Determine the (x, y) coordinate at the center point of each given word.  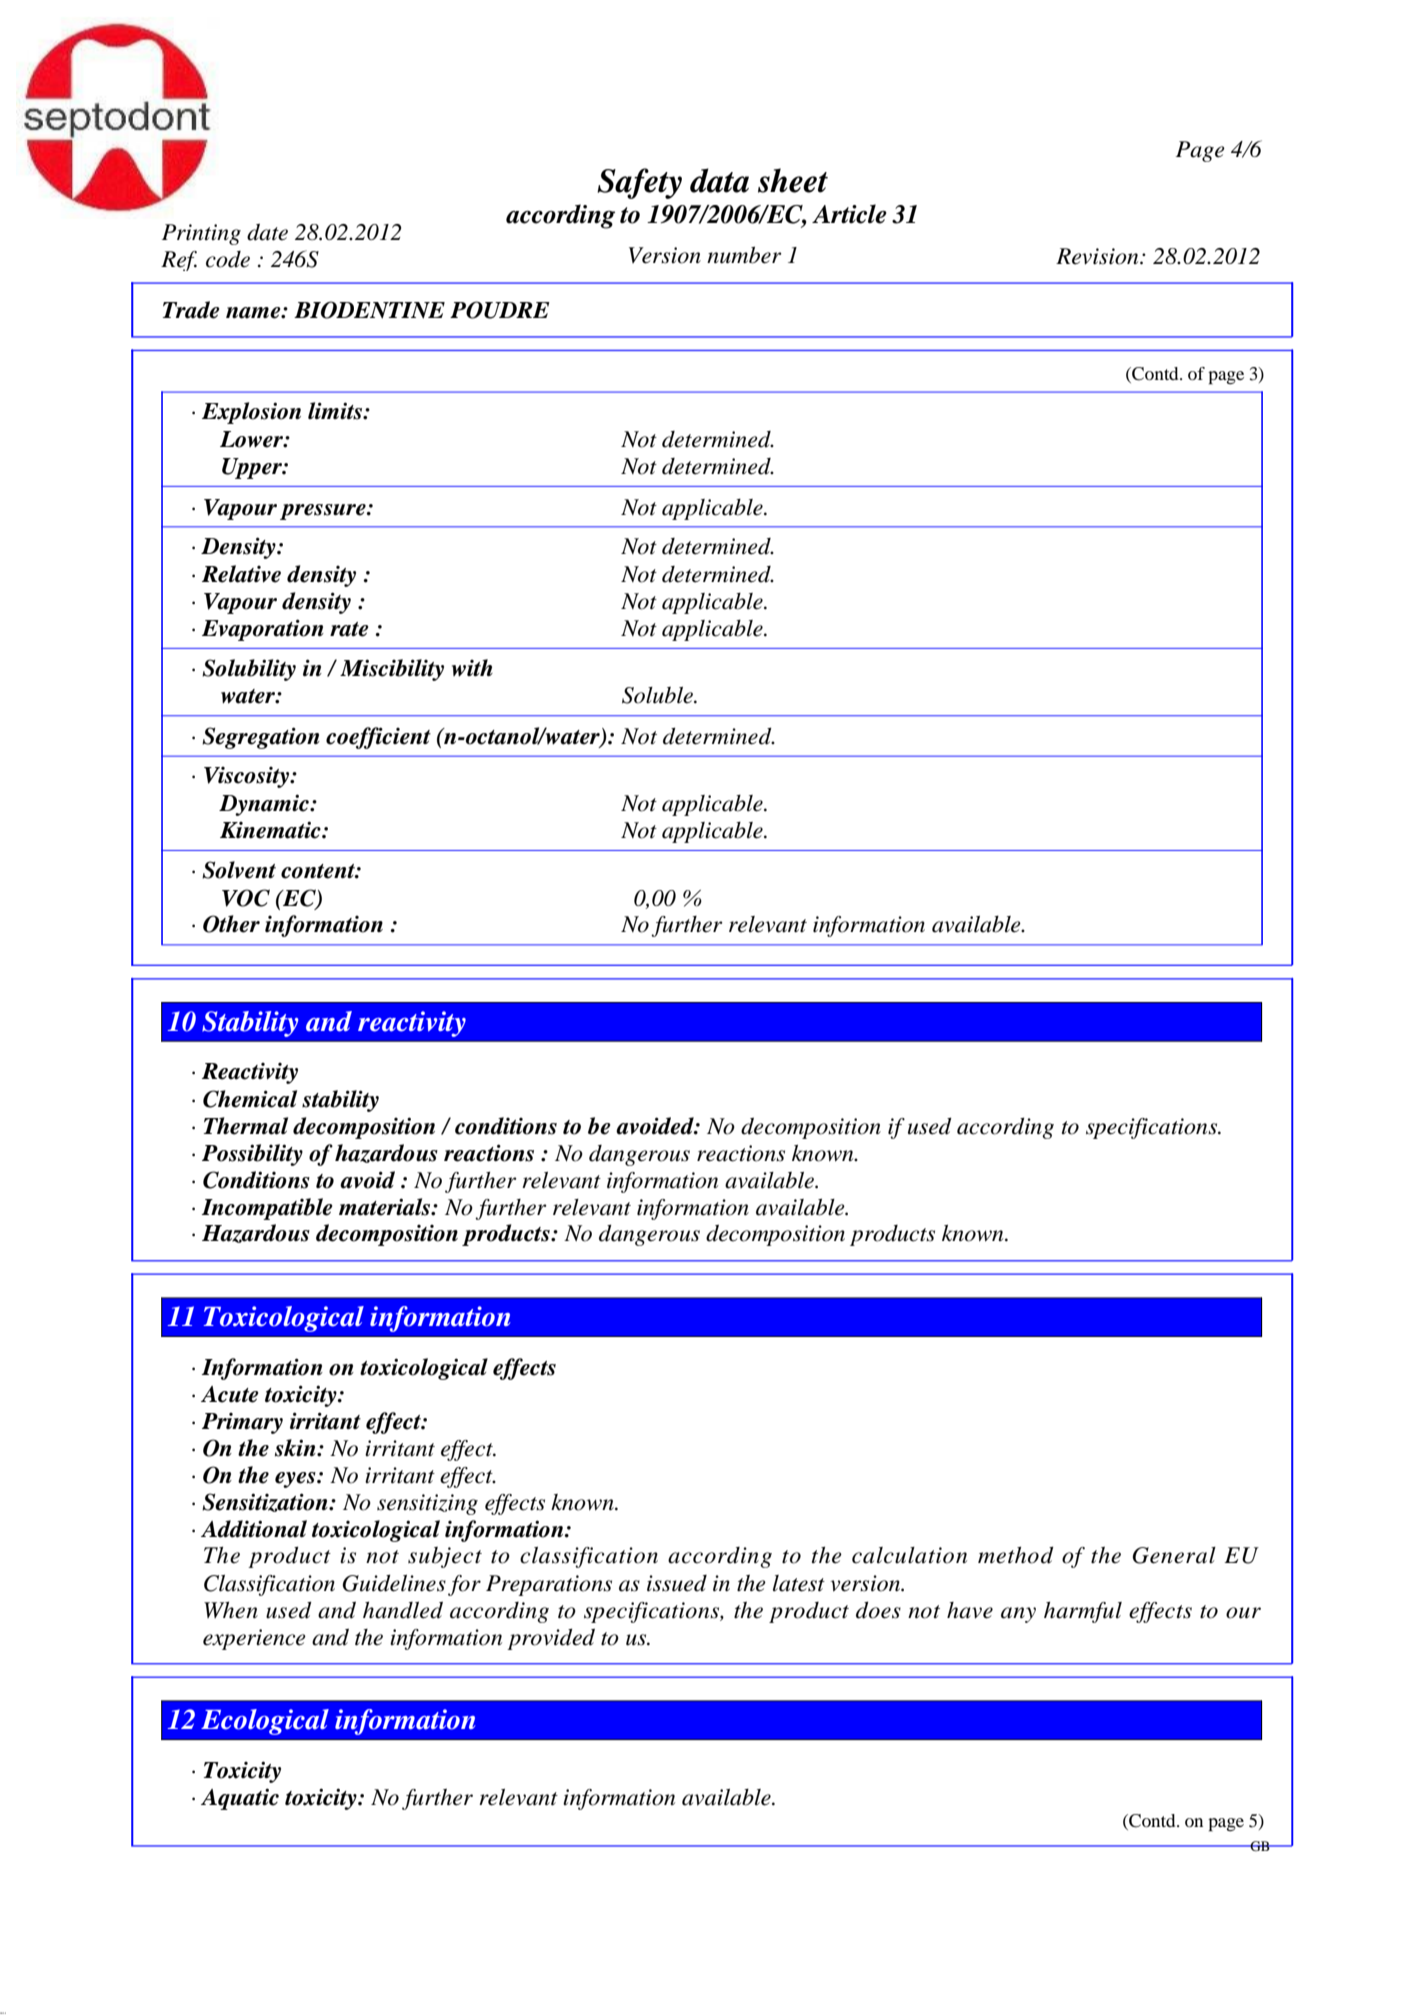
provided (551, 1639)
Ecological (265, 1722)
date (267, 232)
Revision (1098, 256)
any (1018, 1615)
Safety (639, 183)
